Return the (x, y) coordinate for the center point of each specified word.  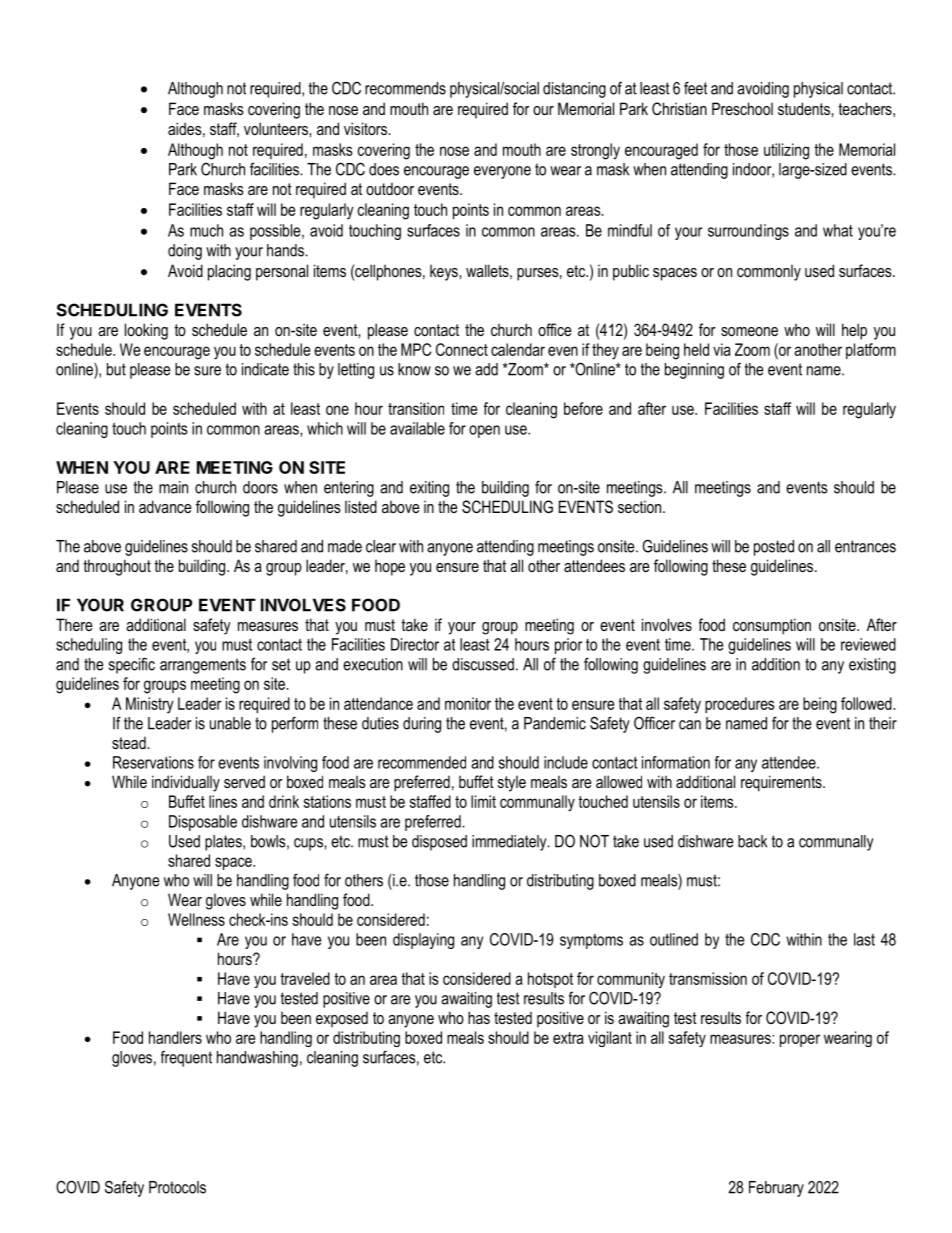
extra (568, 1038)
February (776, 1189)
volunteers (277, 128)
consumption (772, 626)
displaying (423, 941)
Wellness (196, 919)
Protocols (177, 1187)
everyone (502, 172)
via (722, 349)
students (805, 108)
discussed (483, 664)
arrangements (203, 666)
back (752, 841)
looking (146, 331)
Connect (462, 349)
